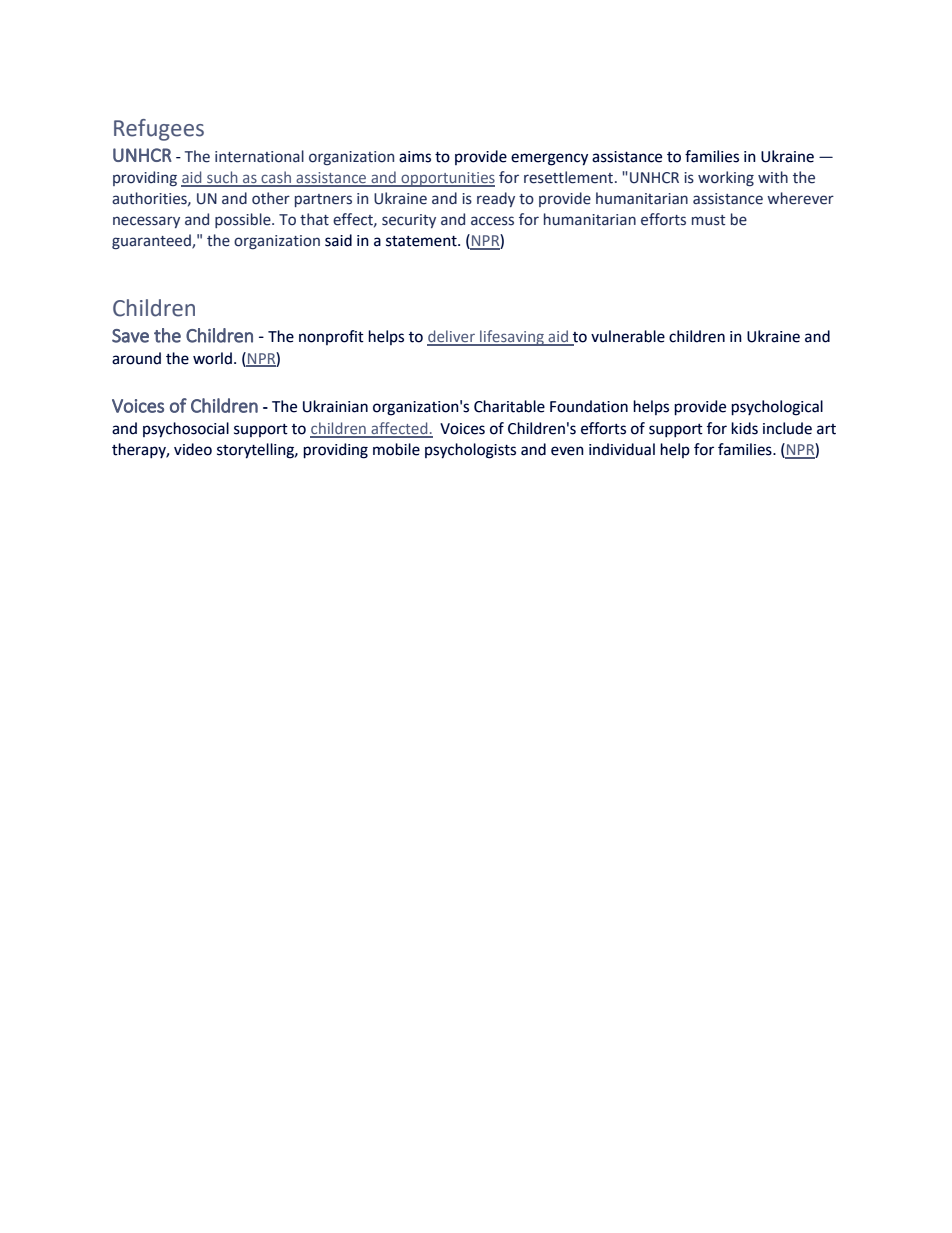 The width and height of the screenshot is (952, 1233). What do you see at coordinates (470, 451) in the screenshot?
I see `psychologists` at bounding box center [470, 451].
